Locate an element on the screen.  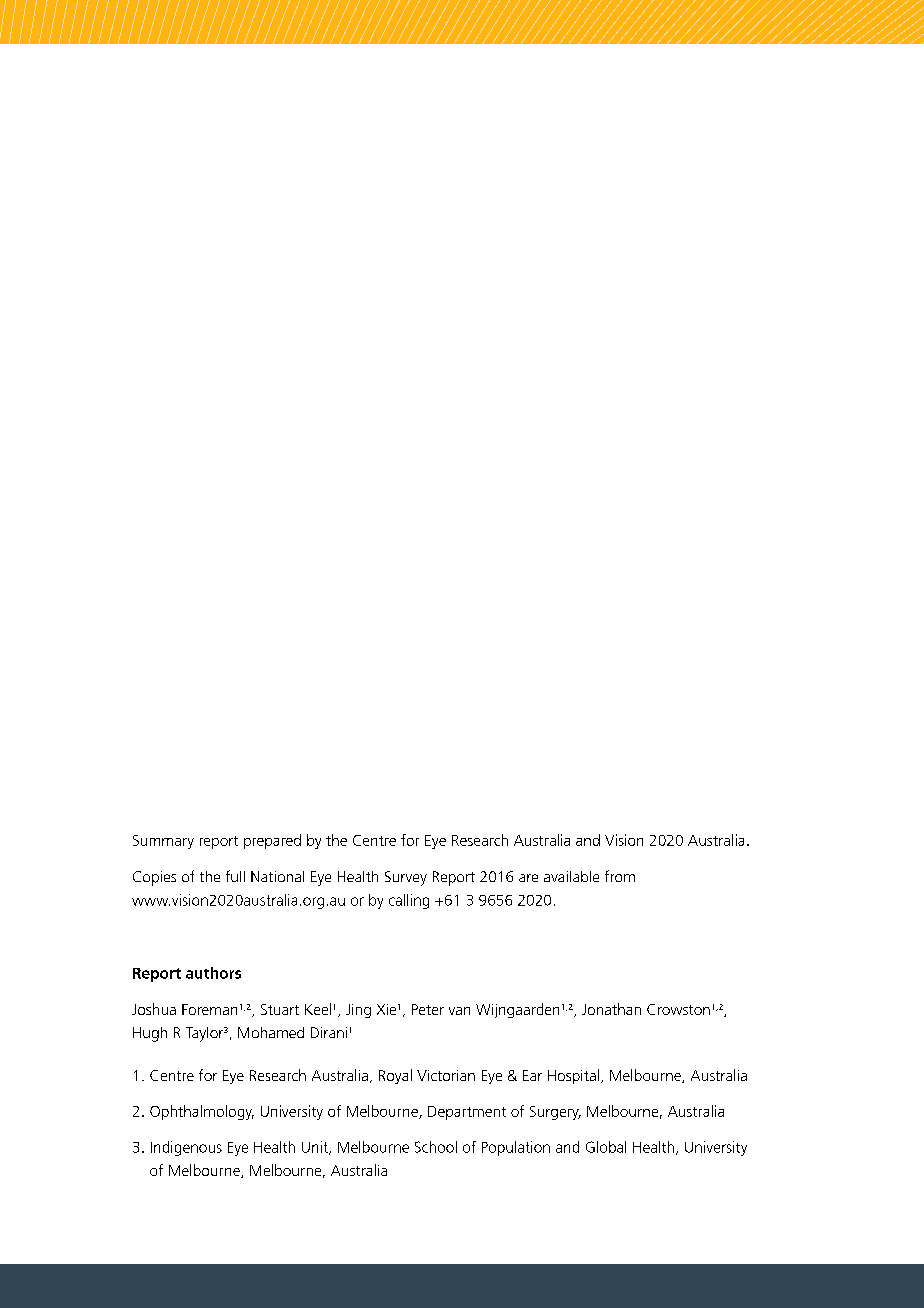
School is located at coordinates (436, 1147).
